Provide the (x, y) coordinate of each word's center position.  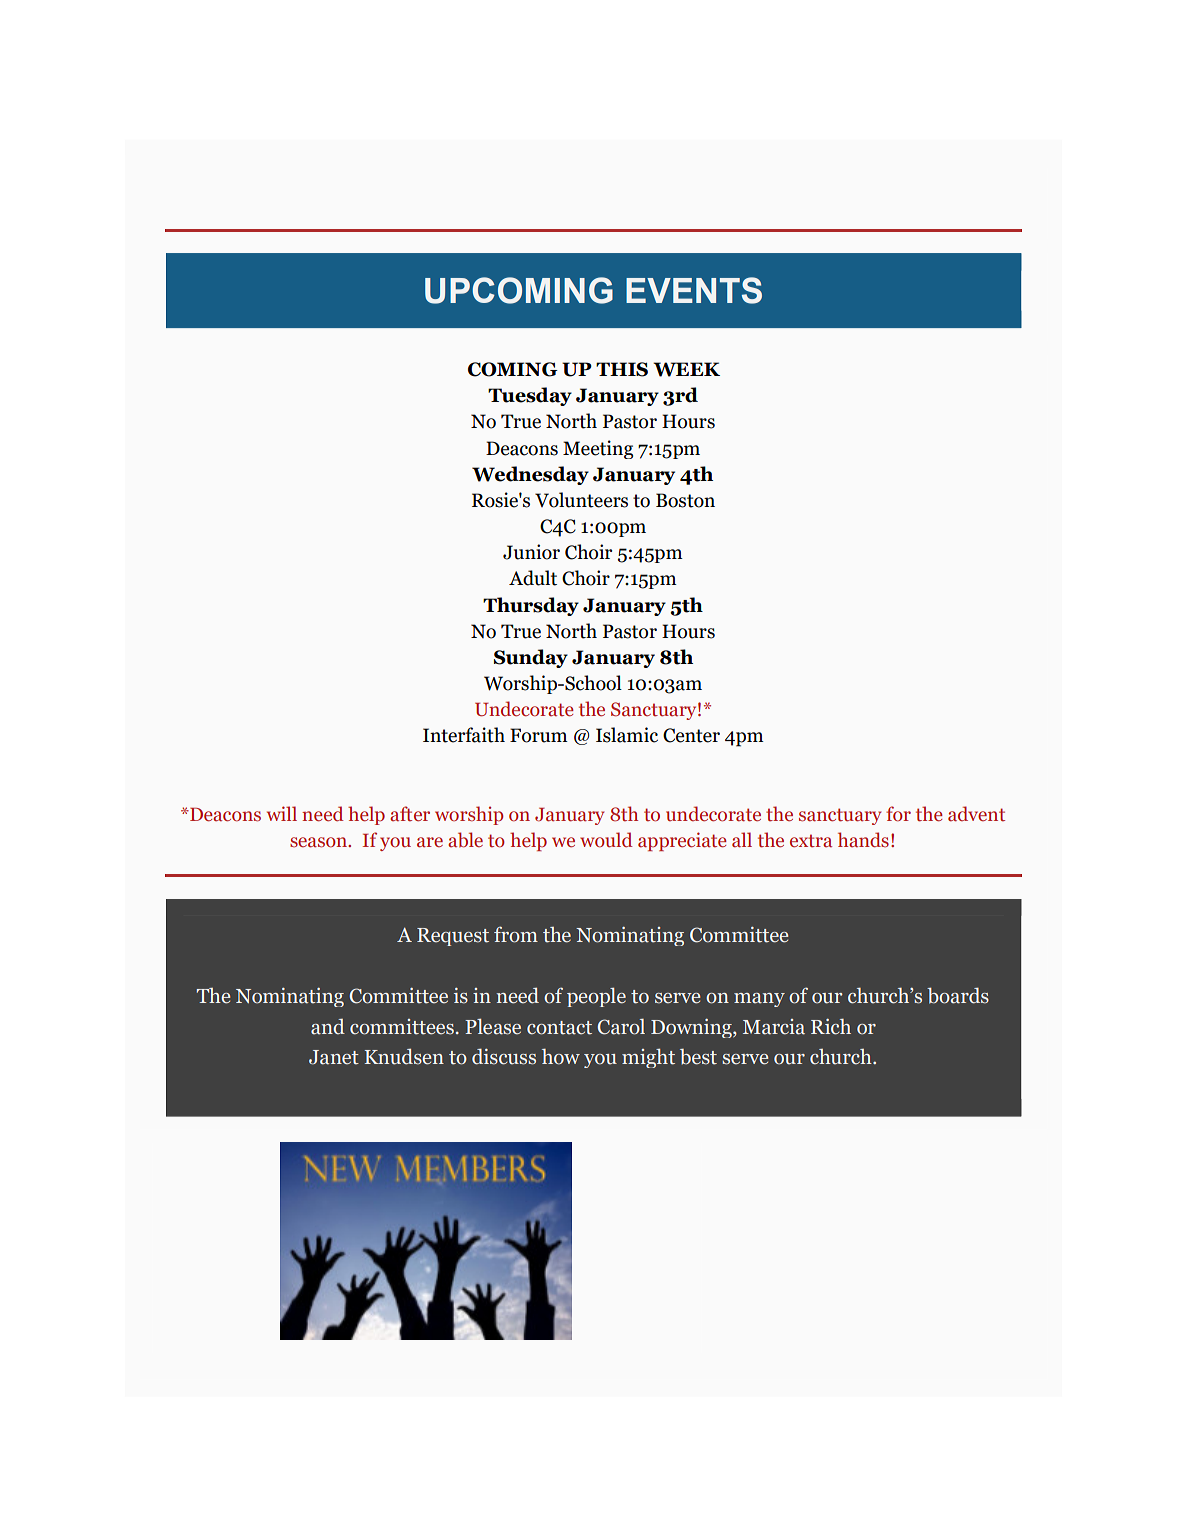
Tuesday (530, 396)
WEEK (686, 369)
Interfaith (464, 735)
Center (691, 735)
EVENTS (694, 290)
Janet (334, 1057)
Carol (621, 1026)
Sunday (531, 658)
